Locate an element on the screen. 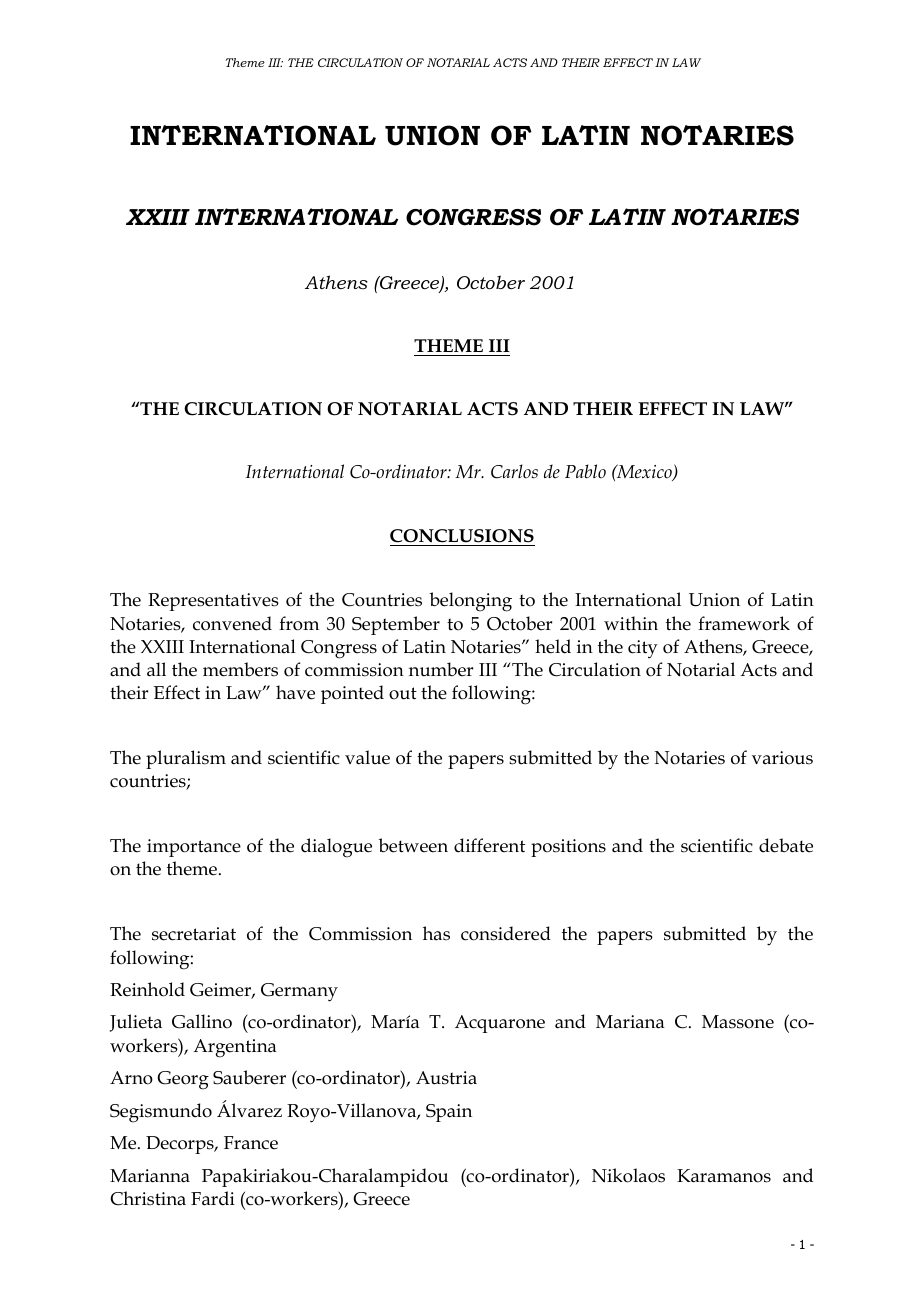 Image resolution: width=924 pixels, height=1308 pixels. debate is located at coordinates (786, 845).
